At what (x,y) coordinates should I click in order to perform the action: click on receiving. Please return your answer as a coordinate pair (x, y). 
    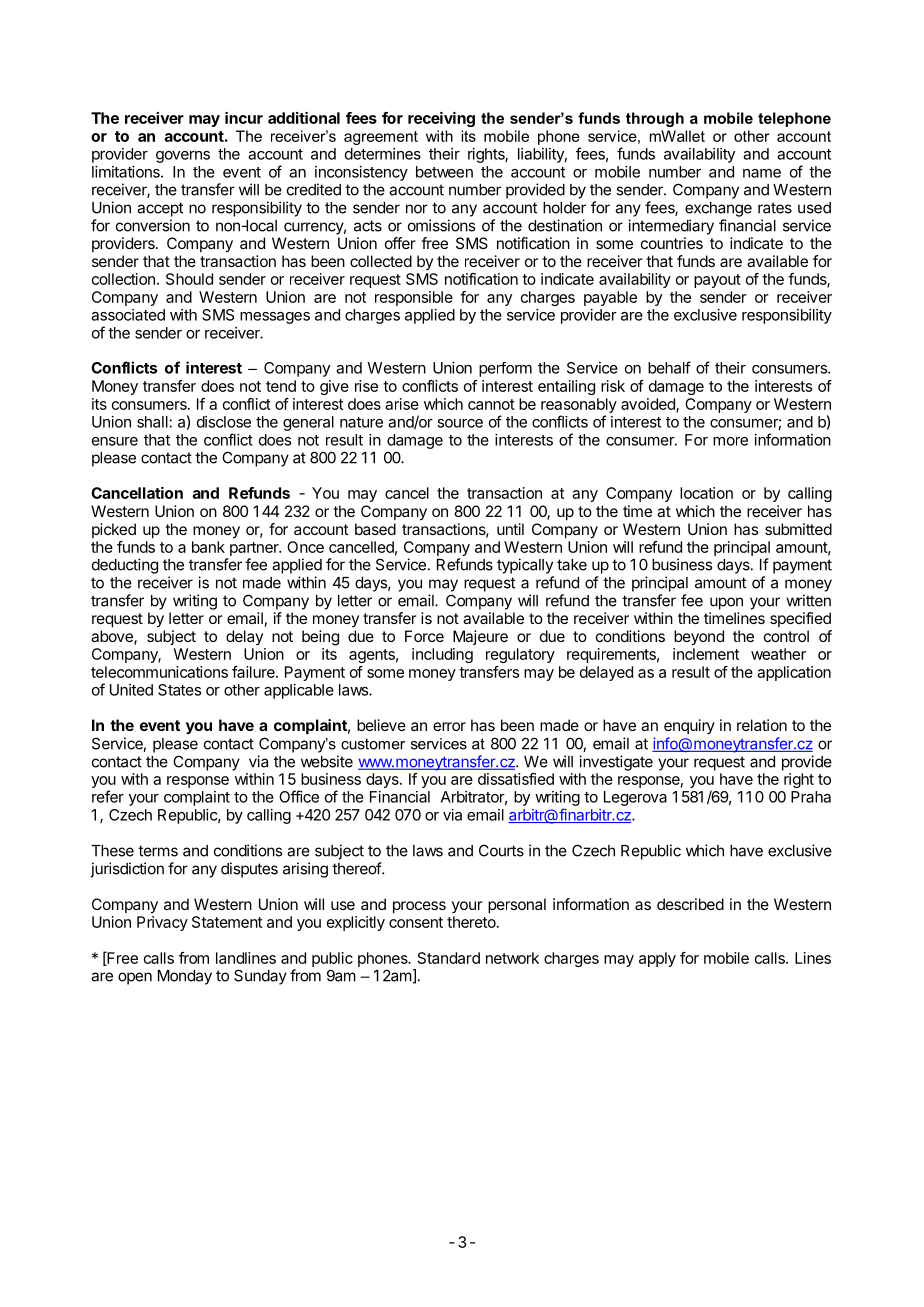
    Looking at the image, I should click on (441, 119).
